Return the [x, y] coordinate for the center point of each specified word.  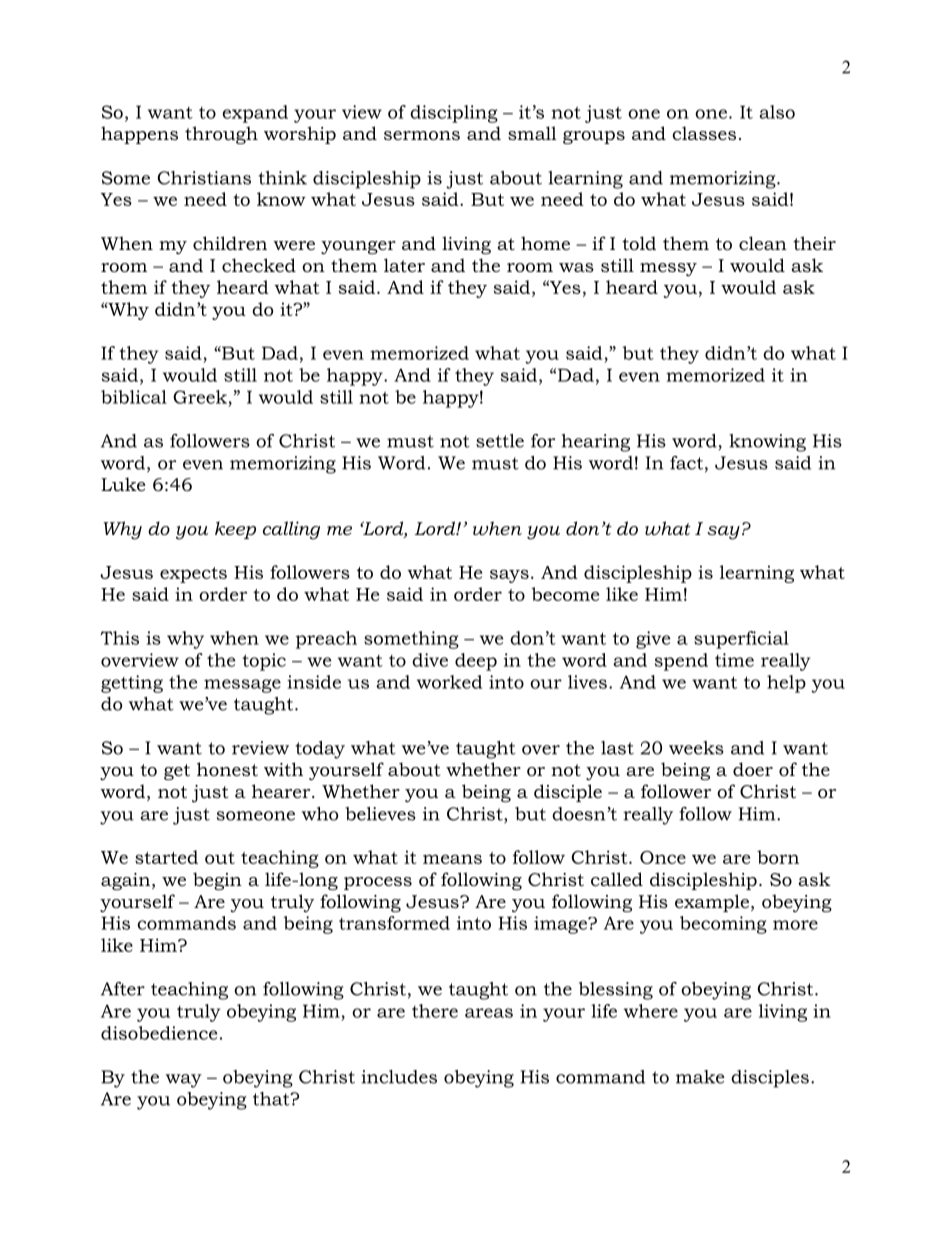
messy [668, 269]
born [778, 857]
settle [500, 441]
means [452, 859]
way [184, 1081]
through [221, 135]
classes [704, 133]
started [166, 857]
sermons [422, 136]
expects [193, 575]
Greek [200, 397]
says [509, 576]
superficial [741, 640]
